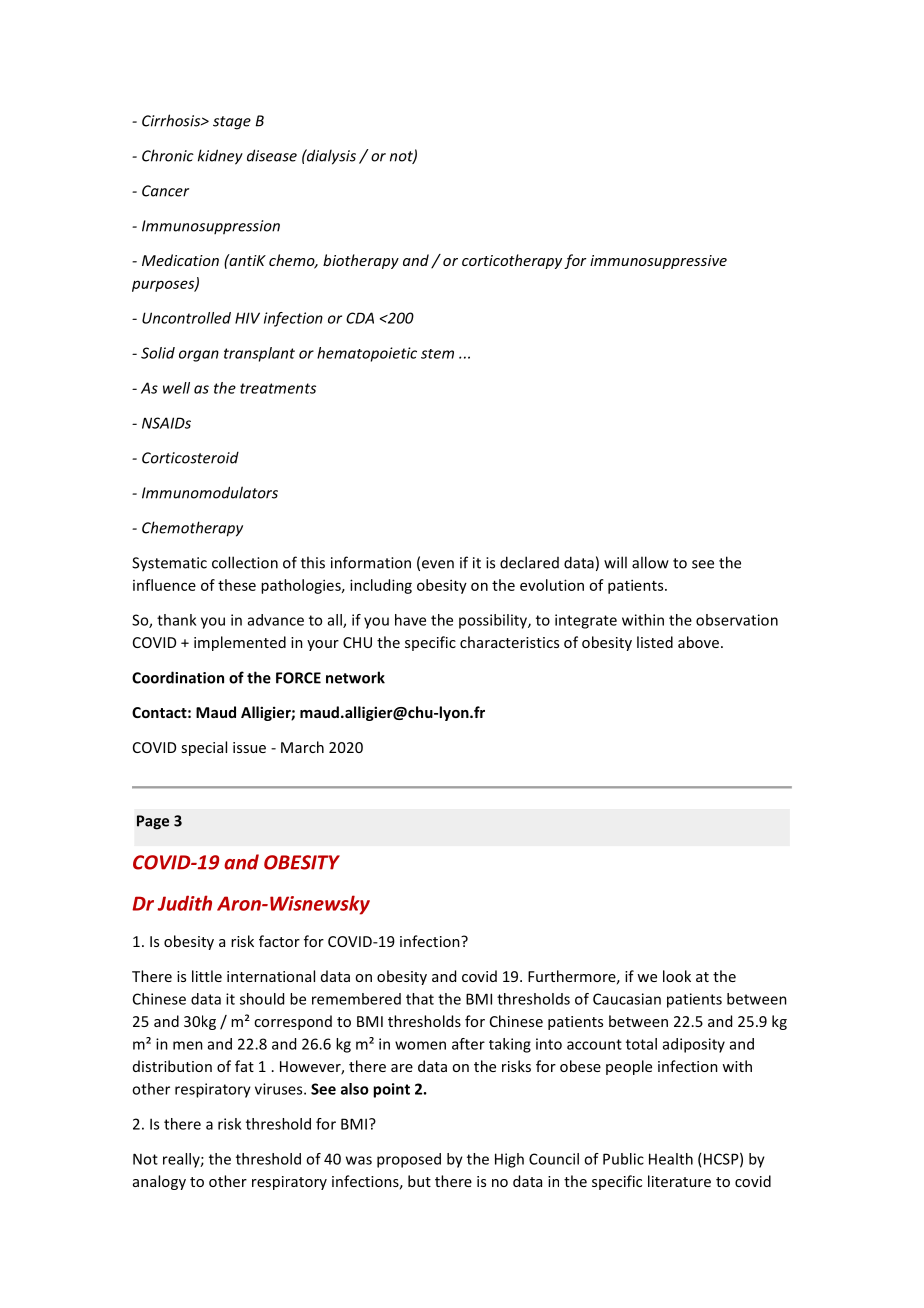 The image size is (924, 1308). I want to click on hematopoietic, so click(367, 354).
